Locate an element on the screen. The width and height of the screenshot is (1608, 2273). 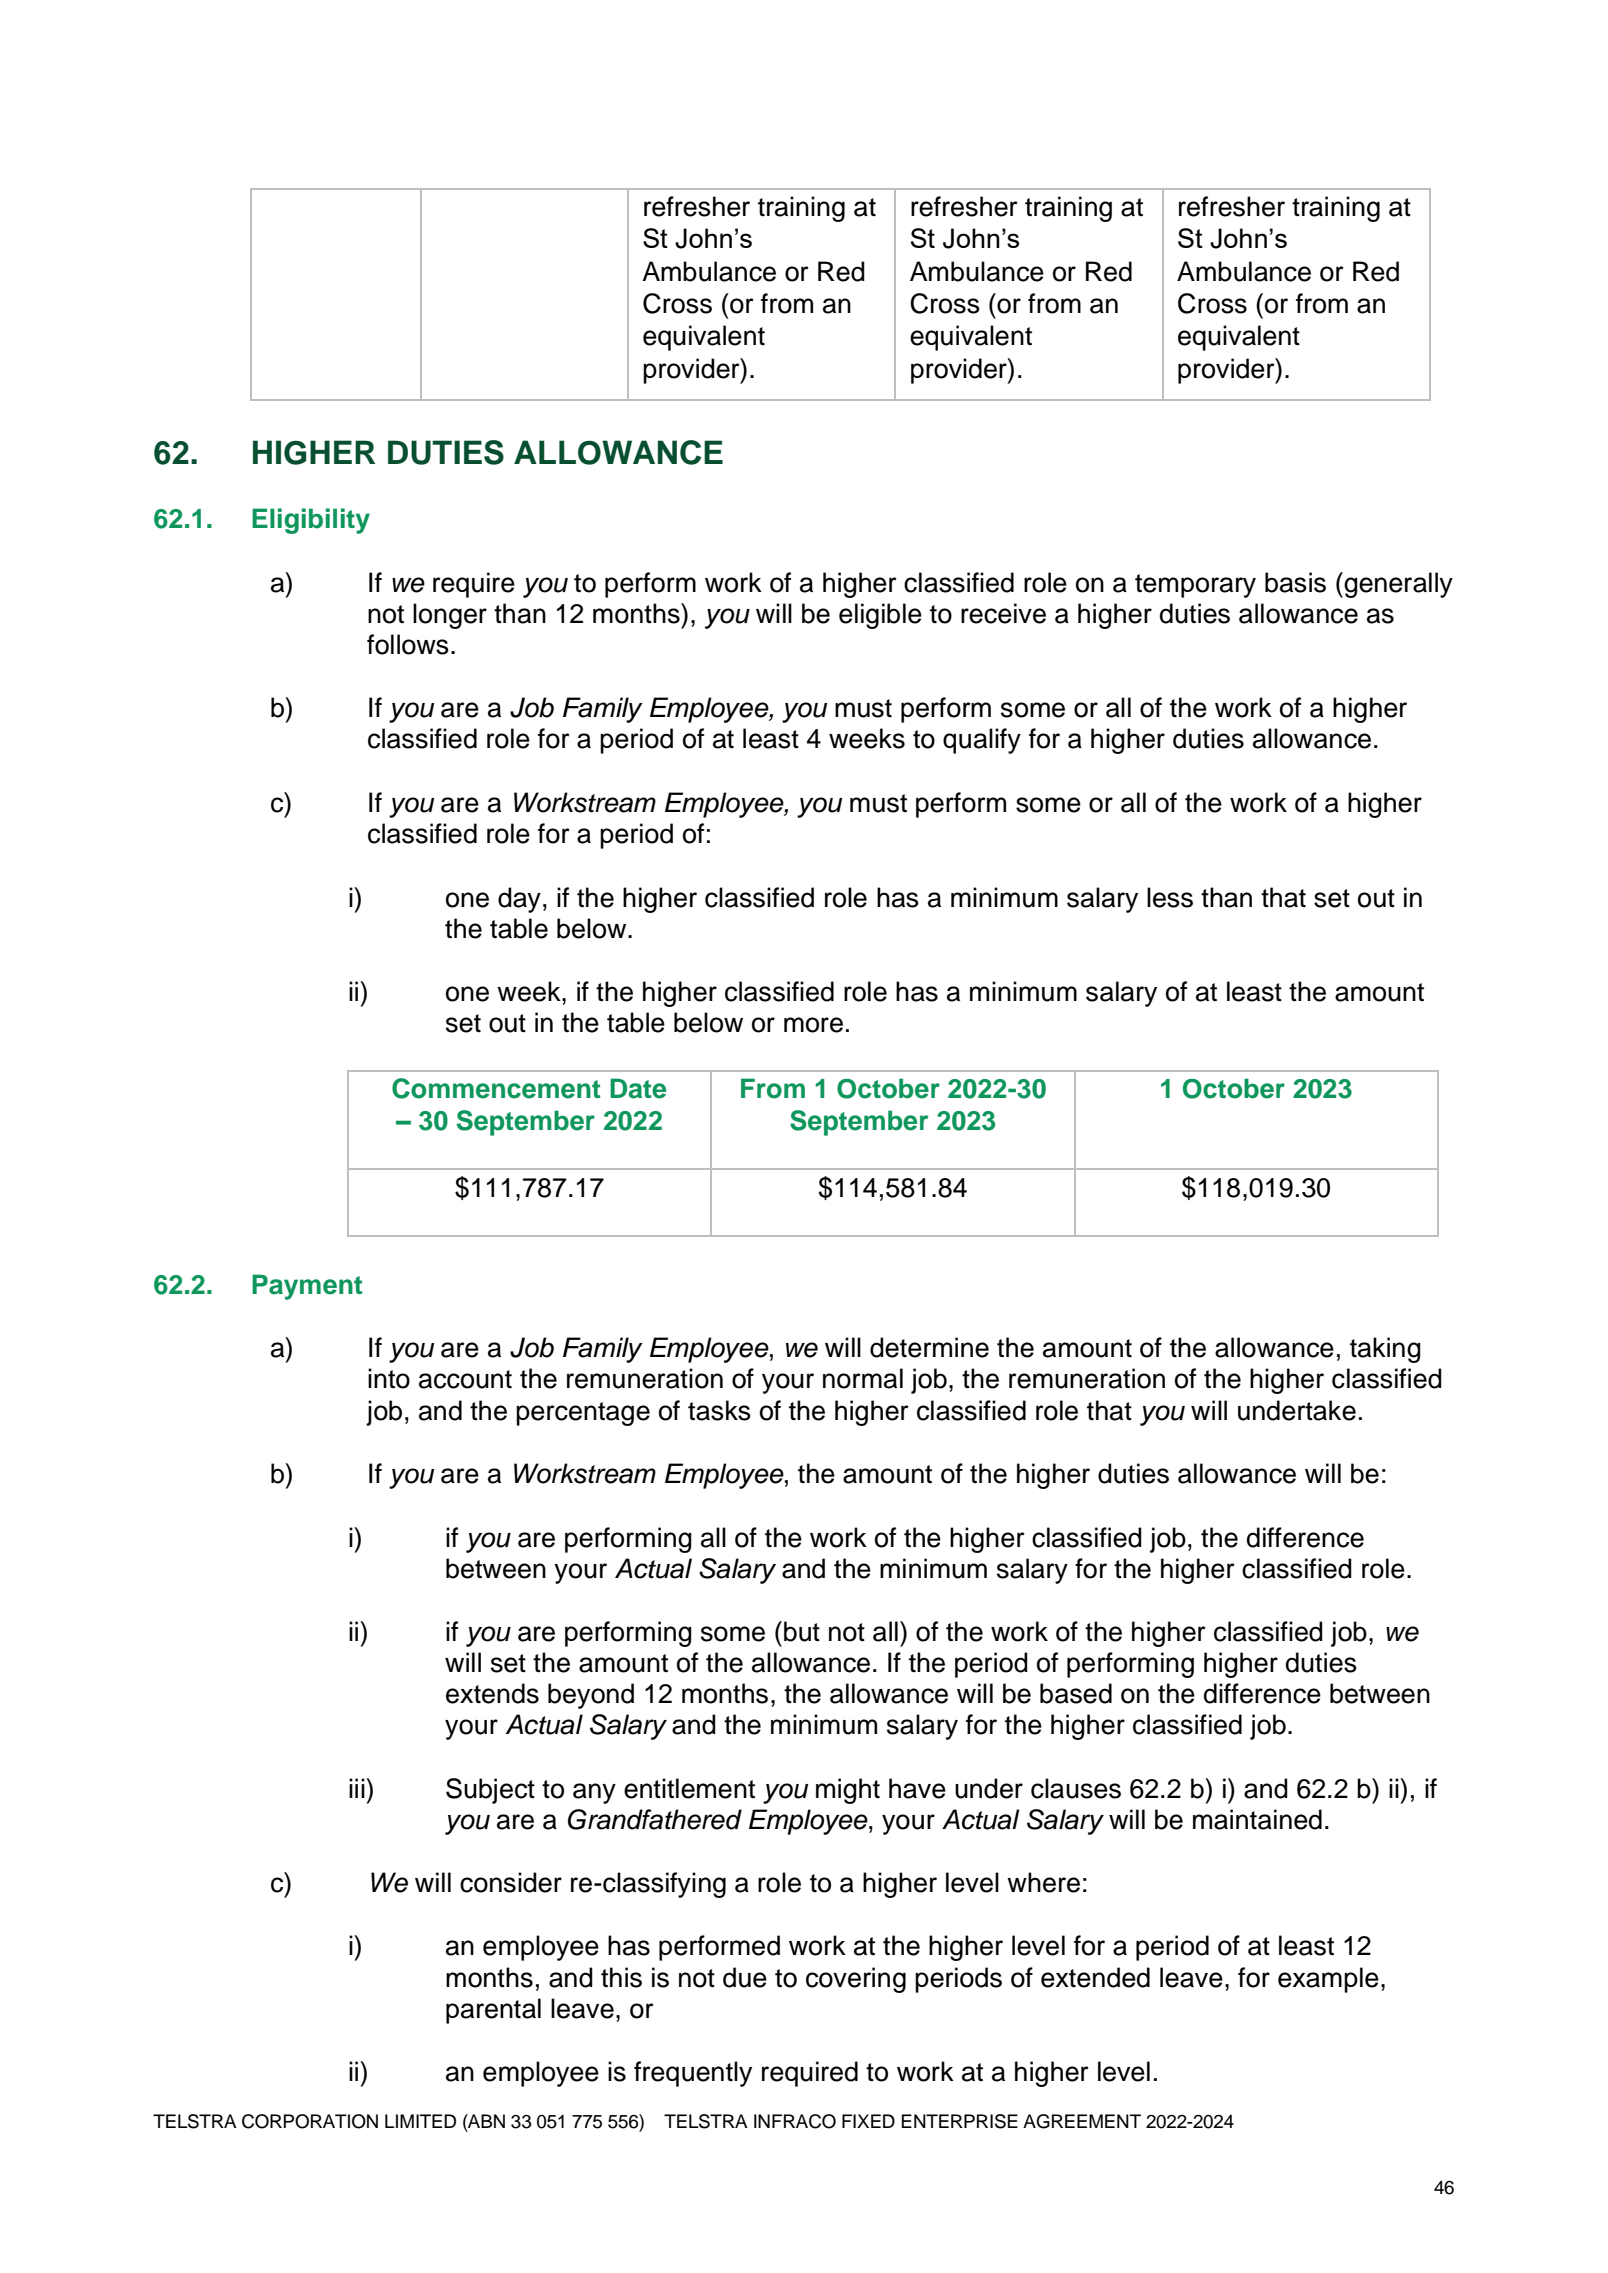
normal is located at coordinates (863, 1378).
